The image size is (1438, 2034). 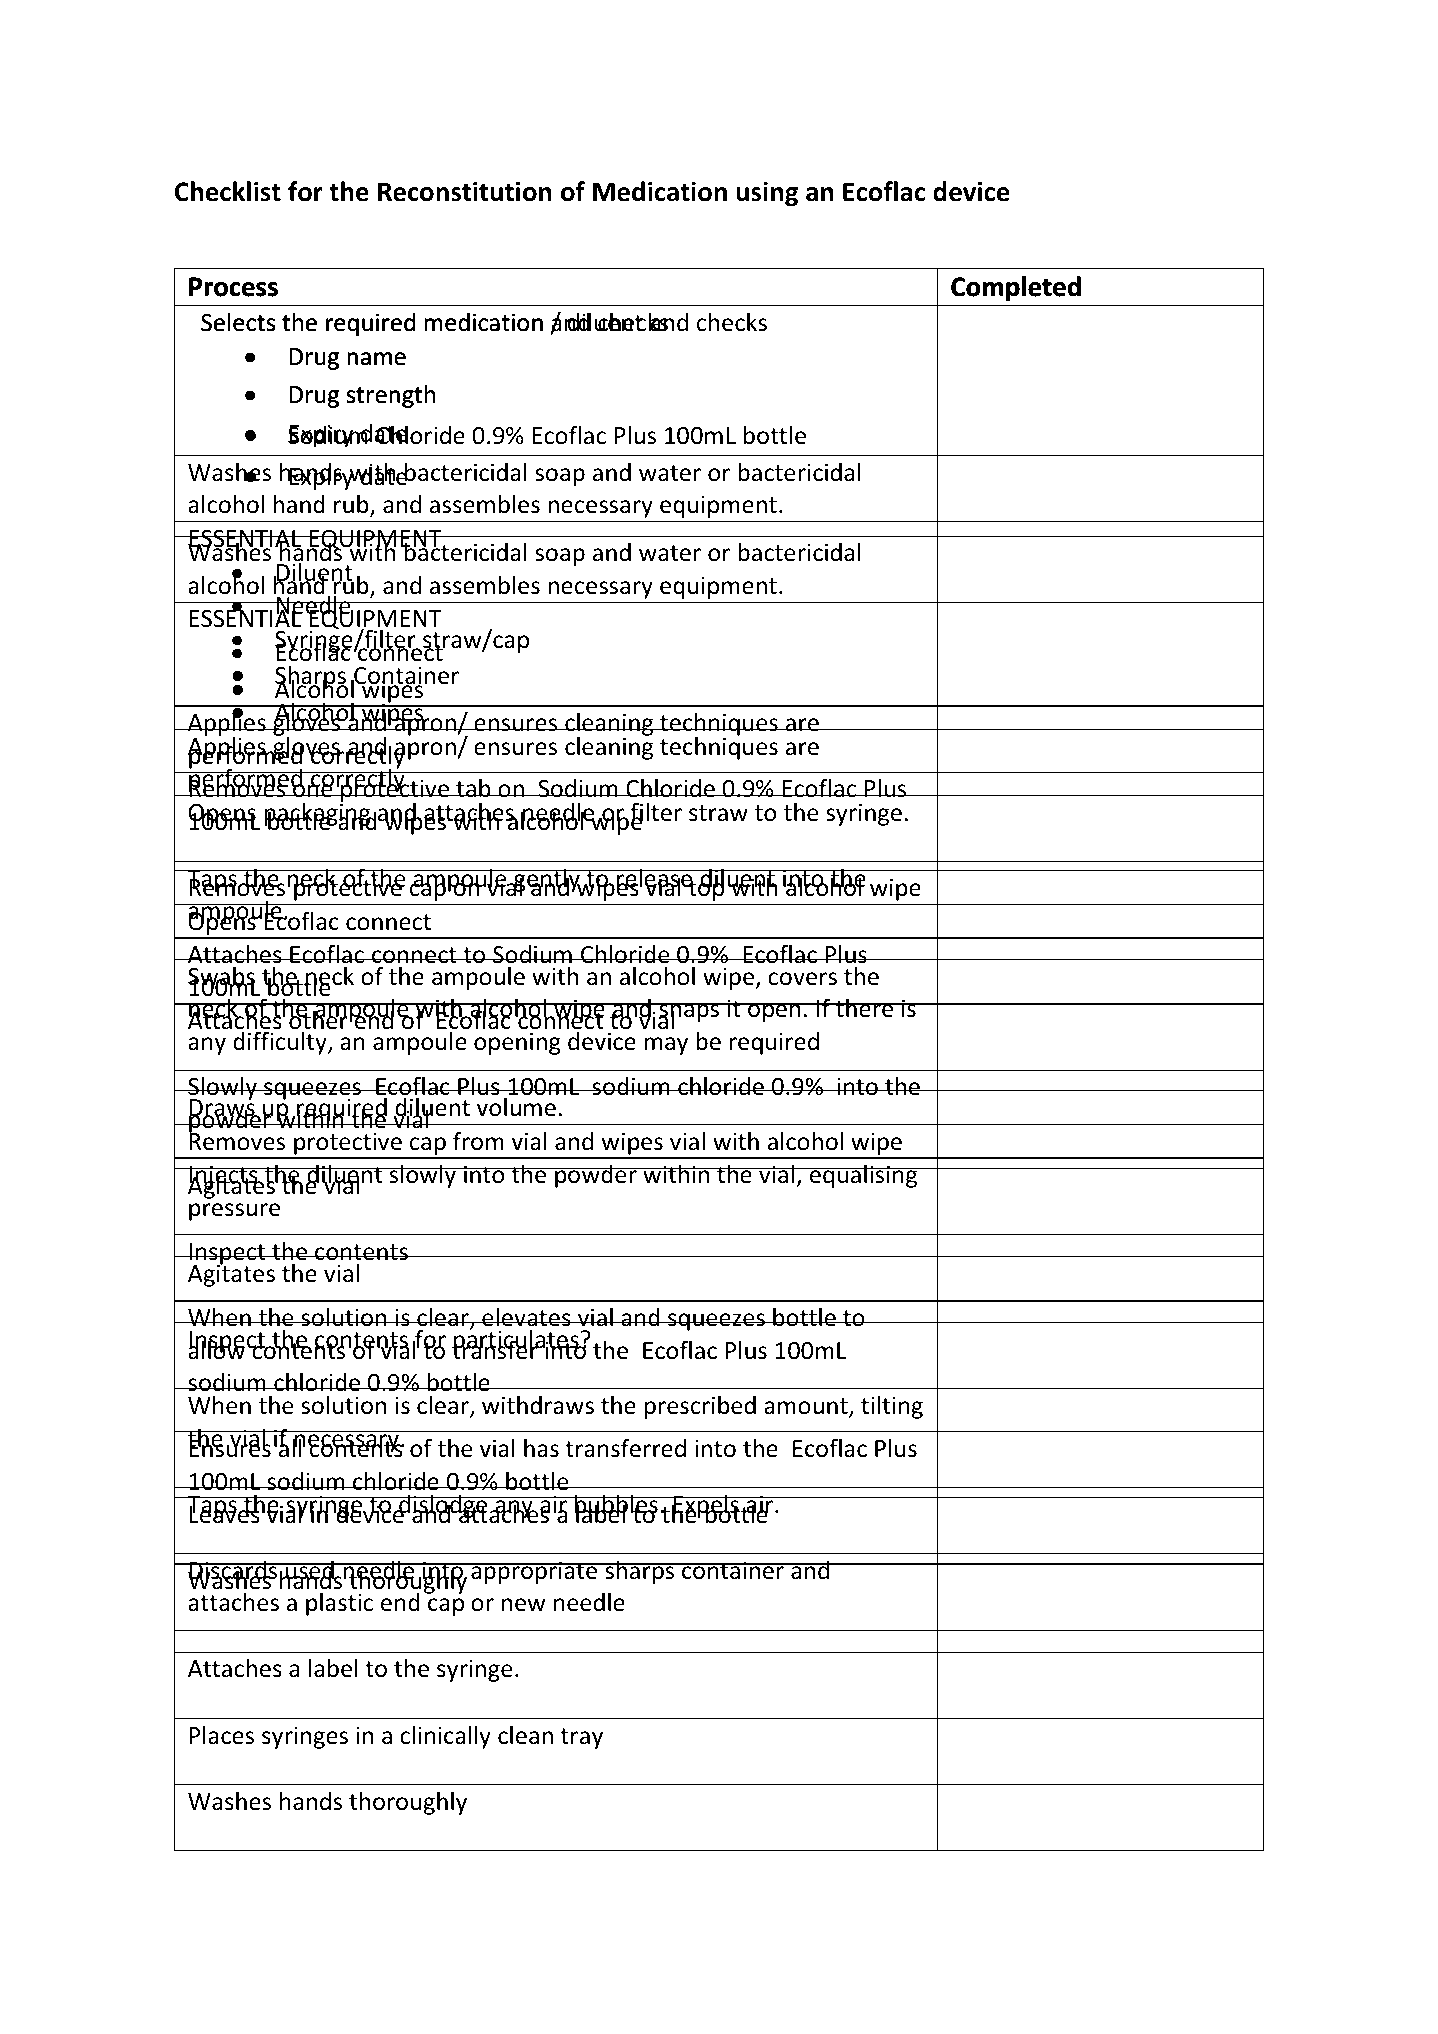 What do you see at coordinates (706, 1507) in the screenshot?
I see `Expels` at bounding box center [706, 1507].
